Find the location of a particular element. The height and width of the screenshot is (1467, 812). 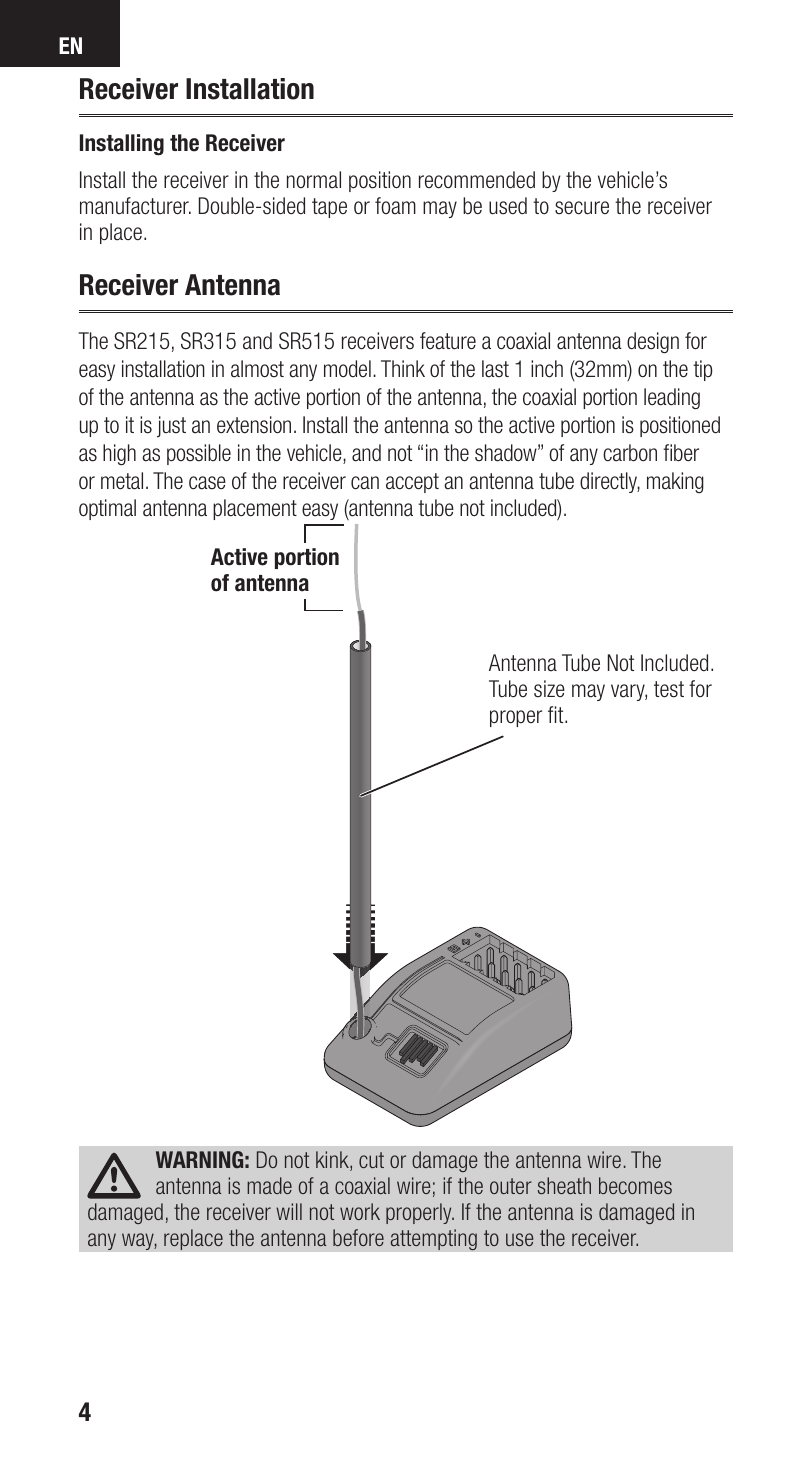

Think is located at coordinates (403, 368).
